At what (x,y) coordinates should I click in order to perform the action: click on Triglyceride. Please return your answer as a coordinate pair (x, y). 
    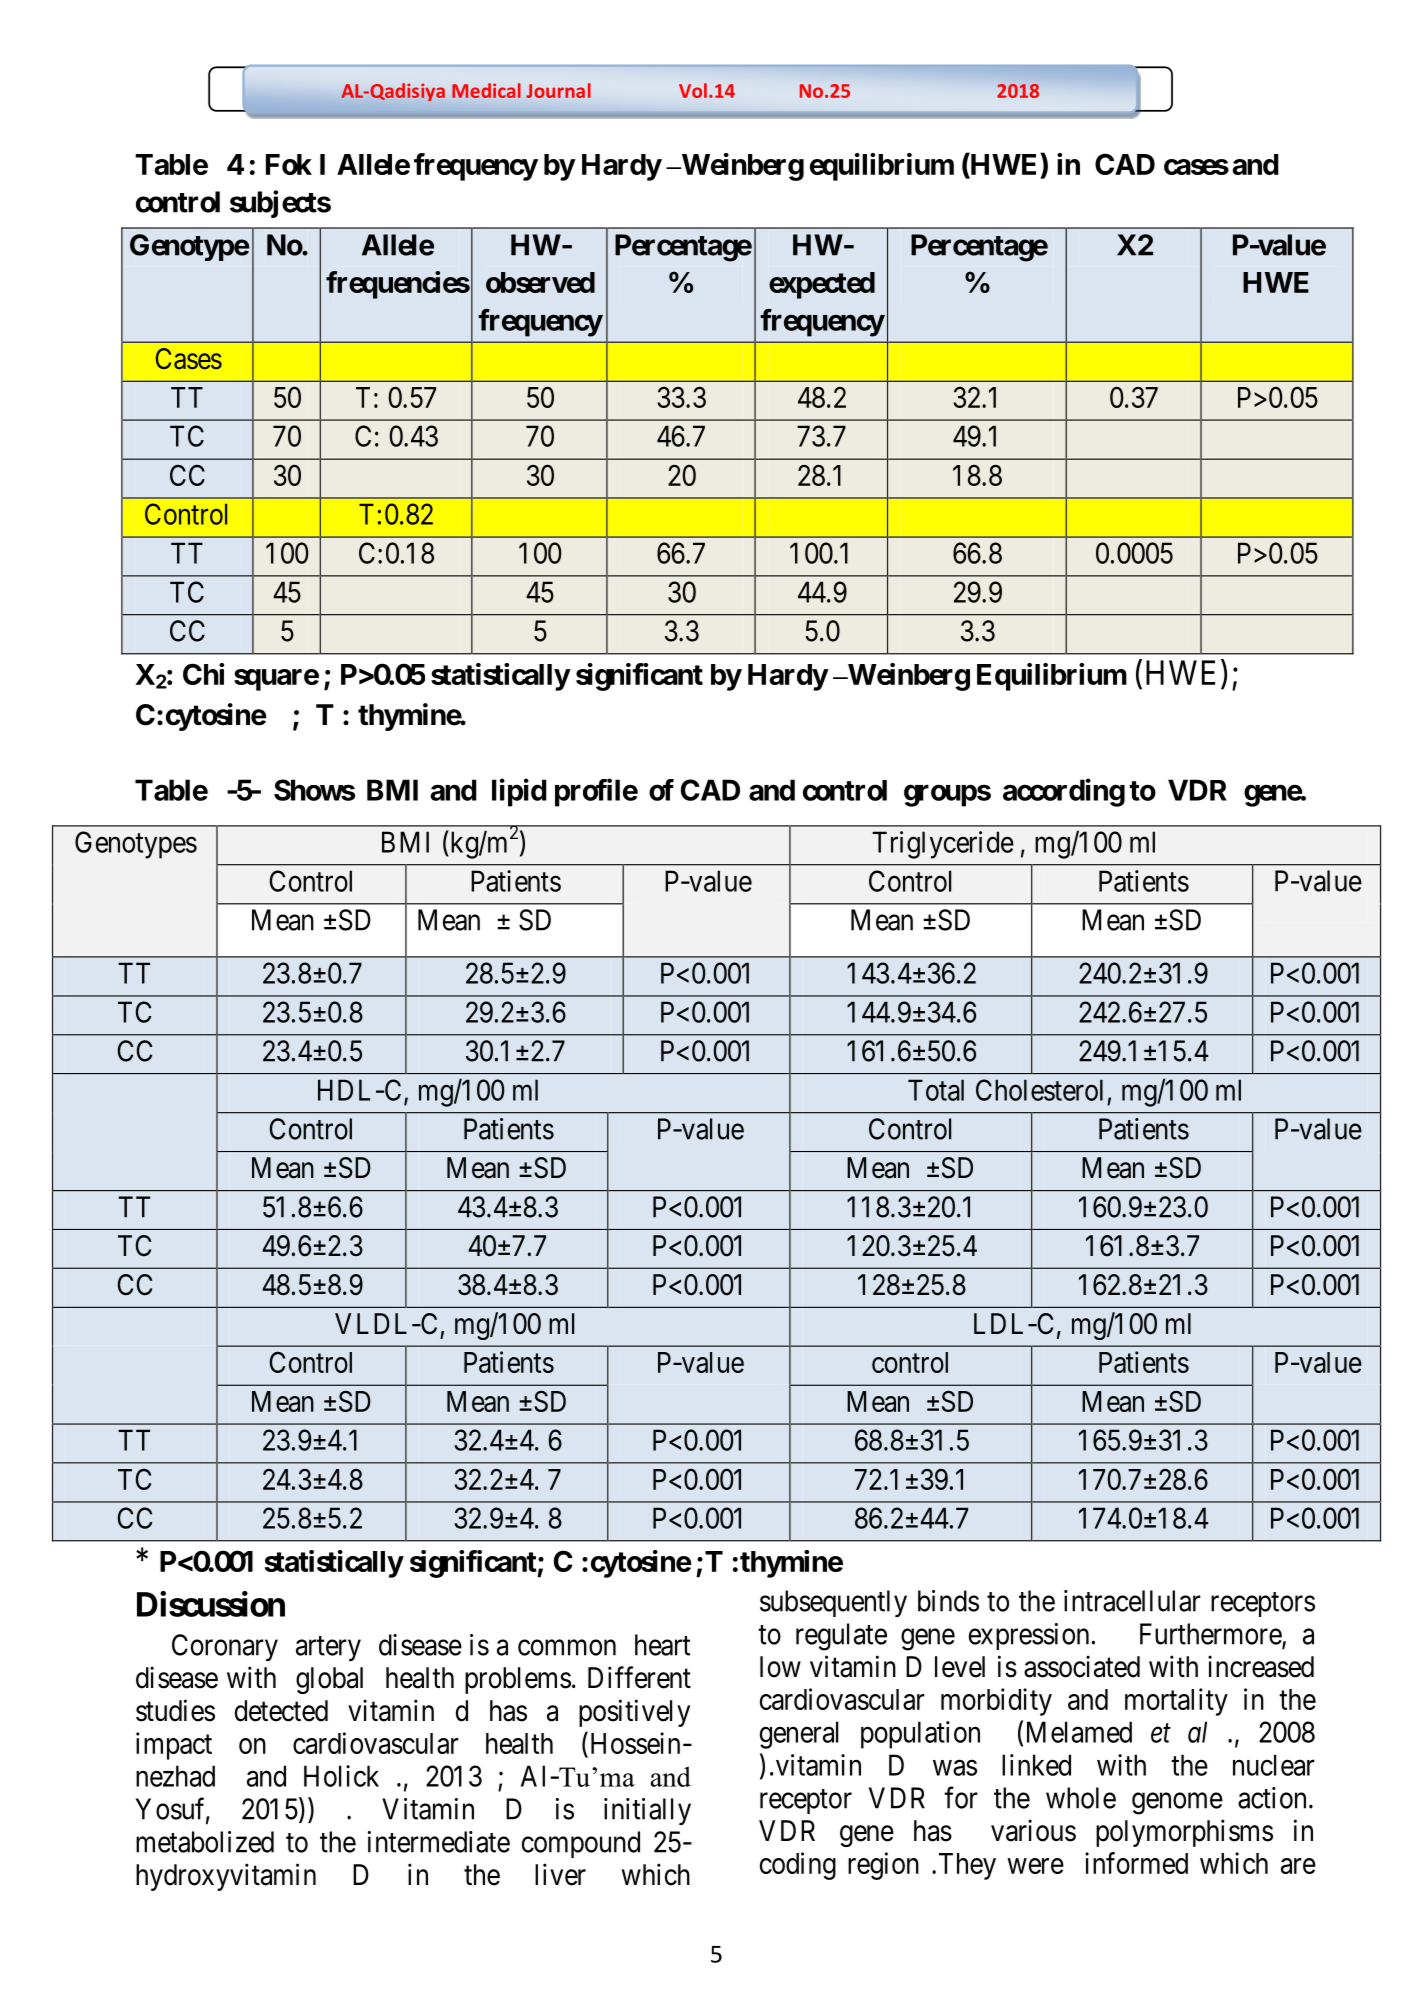
    Looking at the image, I should click on (943, 845).
